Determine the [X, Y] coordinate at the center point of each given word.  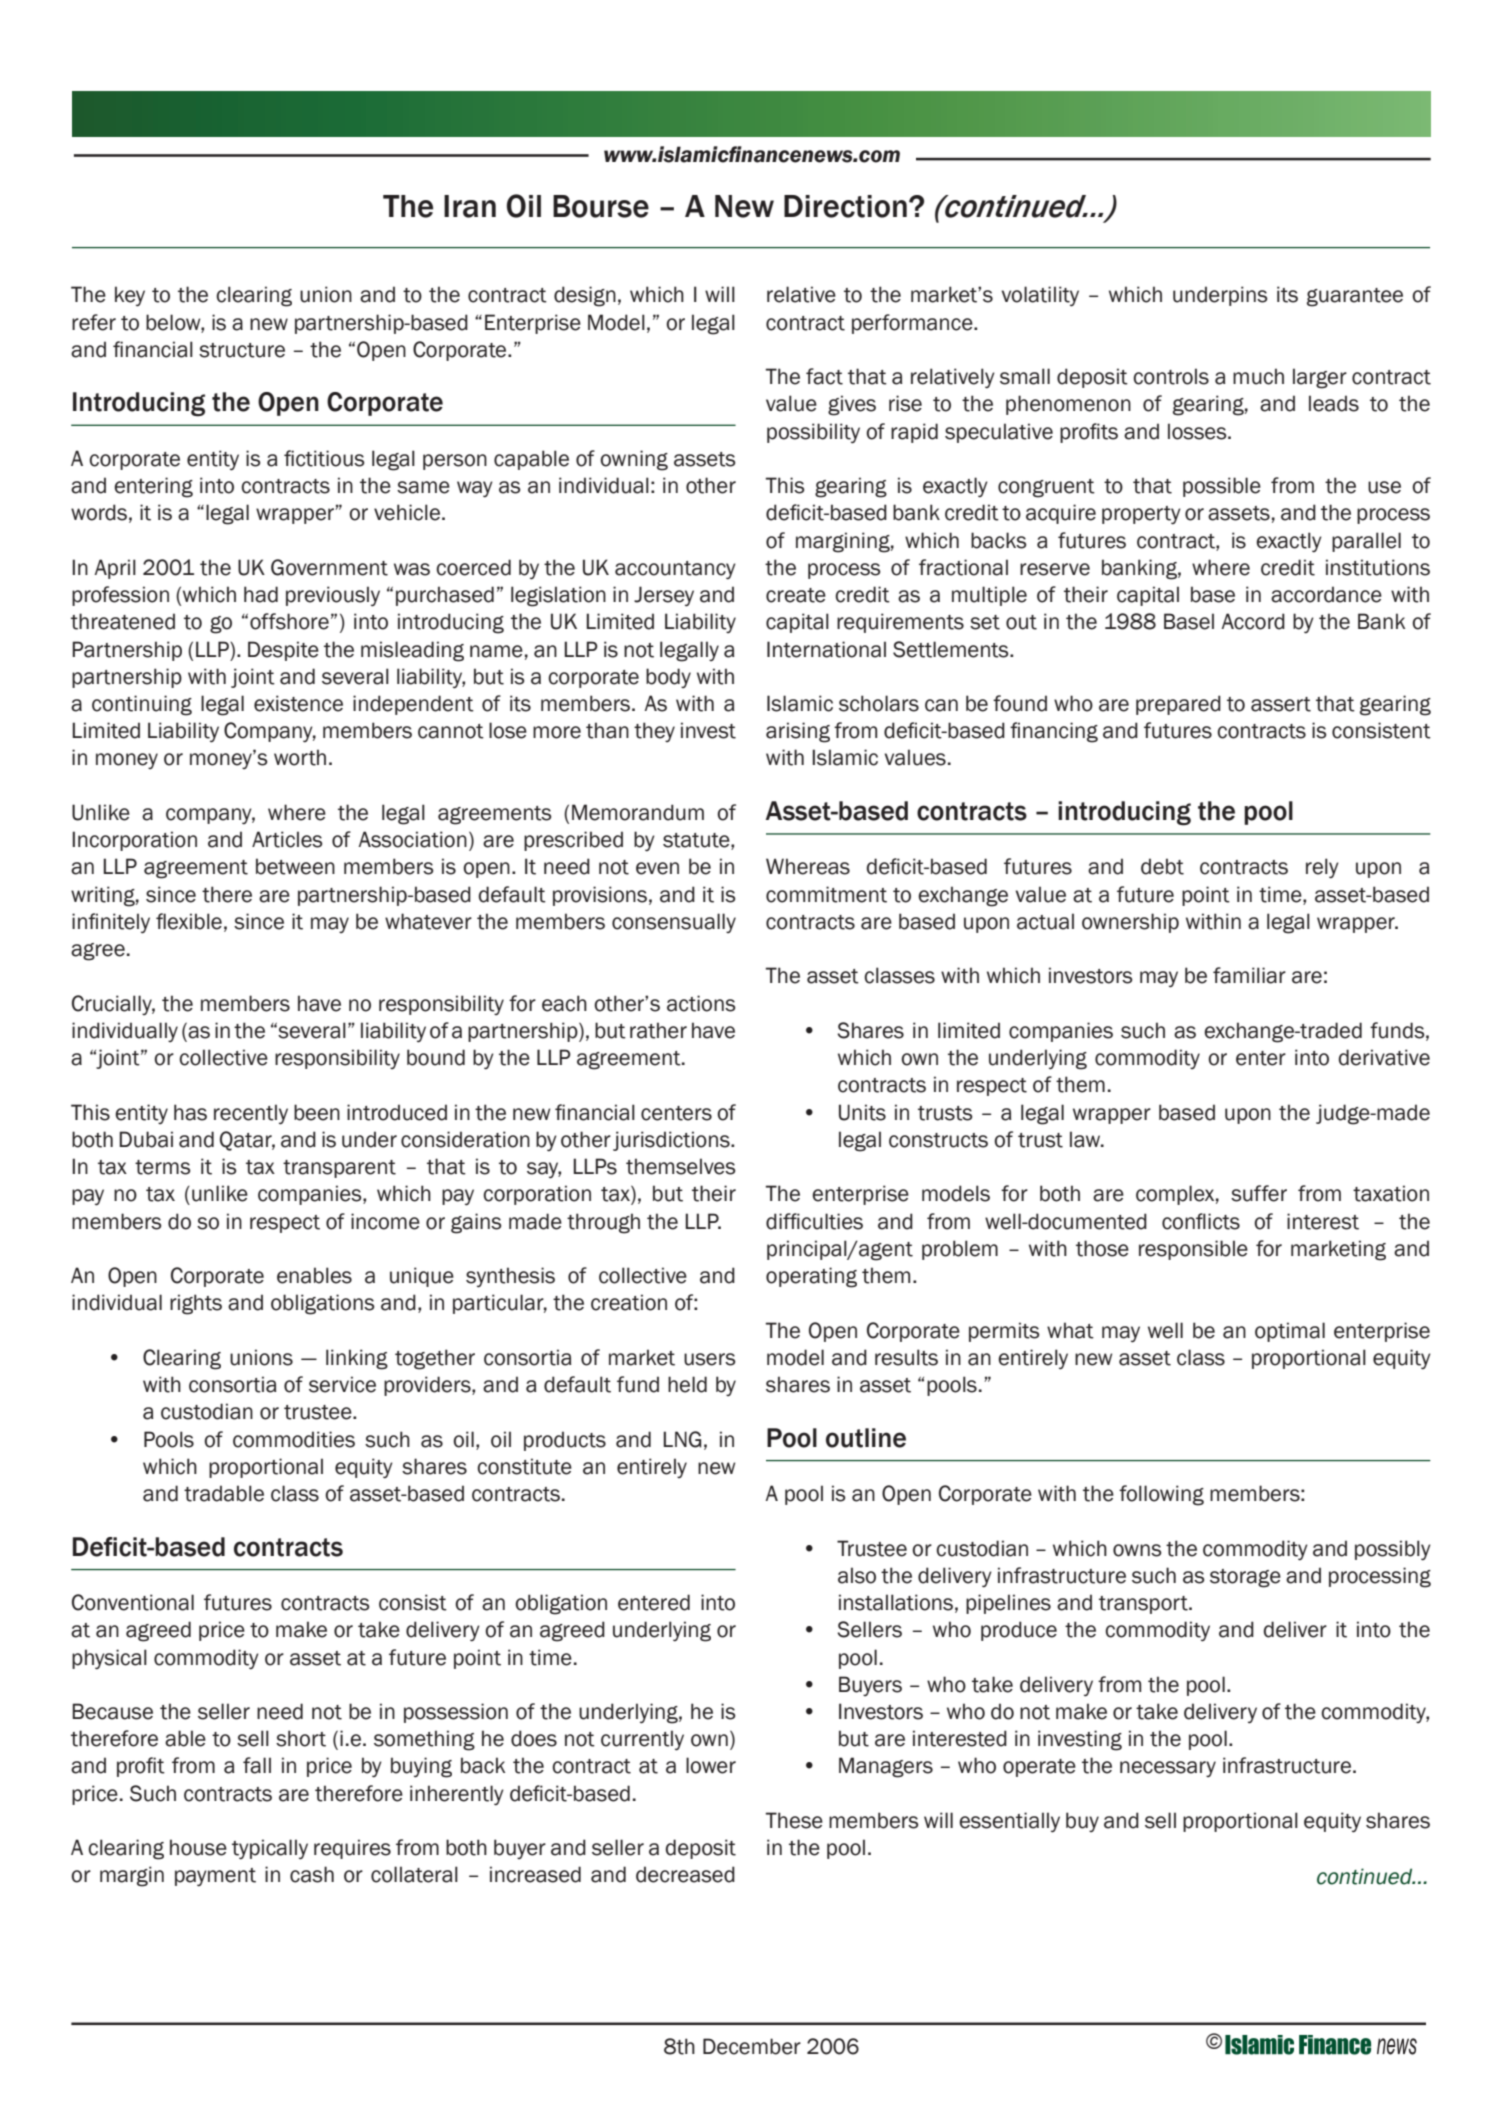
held [687, 1384]
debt [1162, 866]
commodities [294, 1439]
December [752, 2046]
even [657, 868]
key [130, 296]
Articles [287, 839]
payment [215, 1877]
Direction [845, 206]
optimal [1290, 1332]
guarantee [1355, 297]
